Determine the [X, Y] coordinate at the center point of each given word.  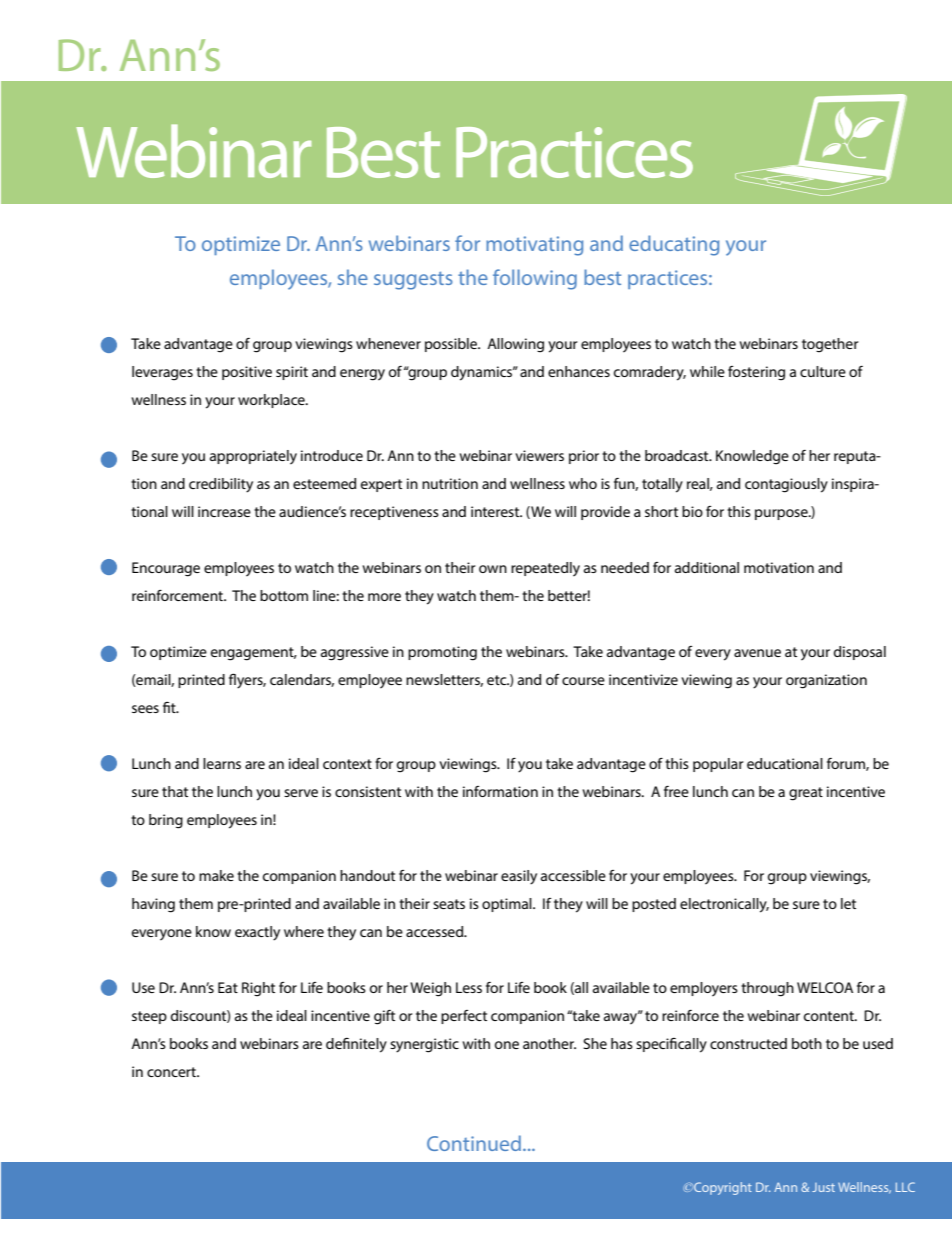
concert [172, 1072]
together [830, 345]
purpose [782, 514]
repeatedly [545, 569]
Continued [474, 1143]
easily [519, 877]
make [216, 875]
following [535, 279]
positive [247, 373]
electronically [724, 905]
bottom [284, 595]
